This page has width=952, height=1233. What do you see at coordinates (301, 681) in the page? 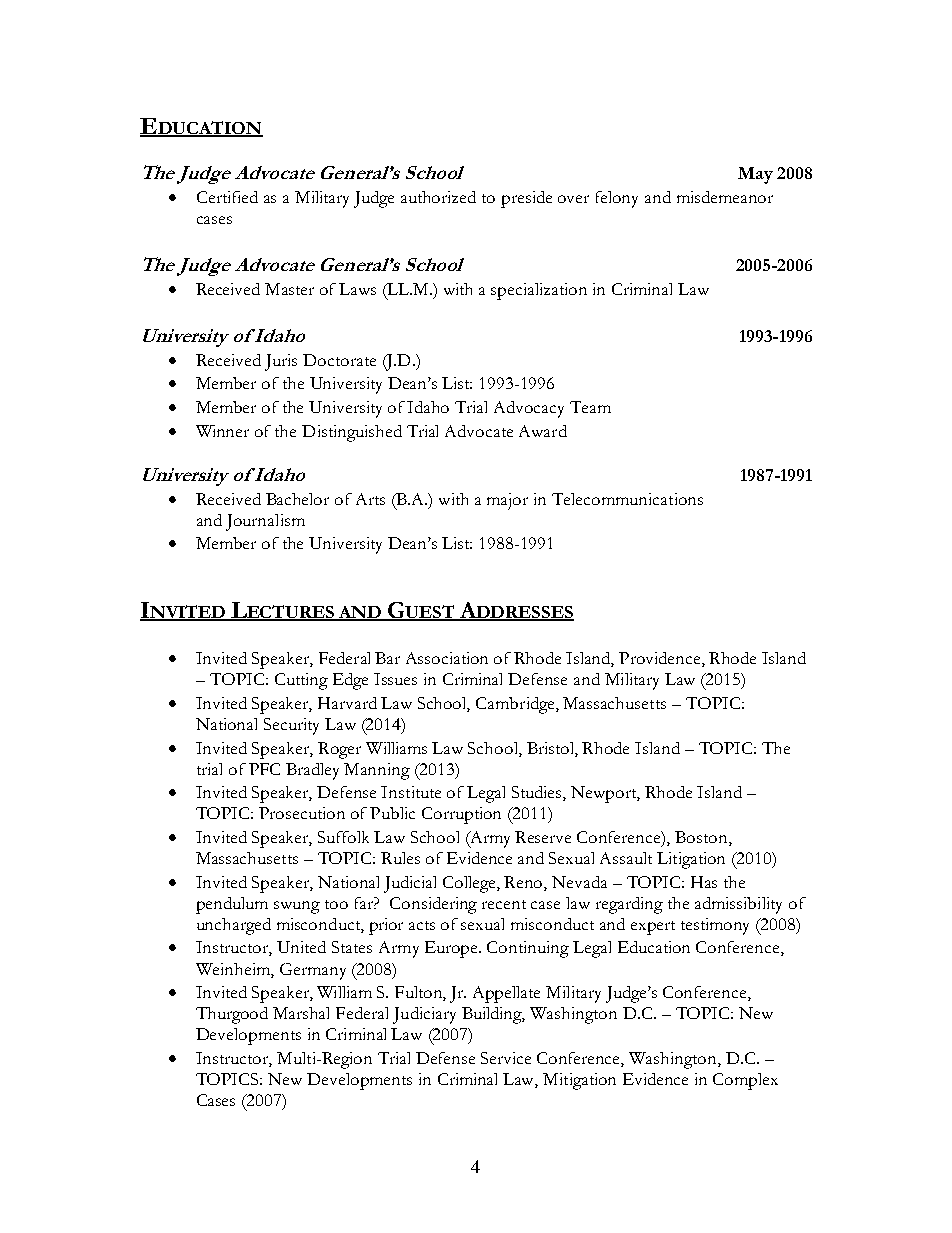
I see `Cutting` at bounding box center [301, 681].
